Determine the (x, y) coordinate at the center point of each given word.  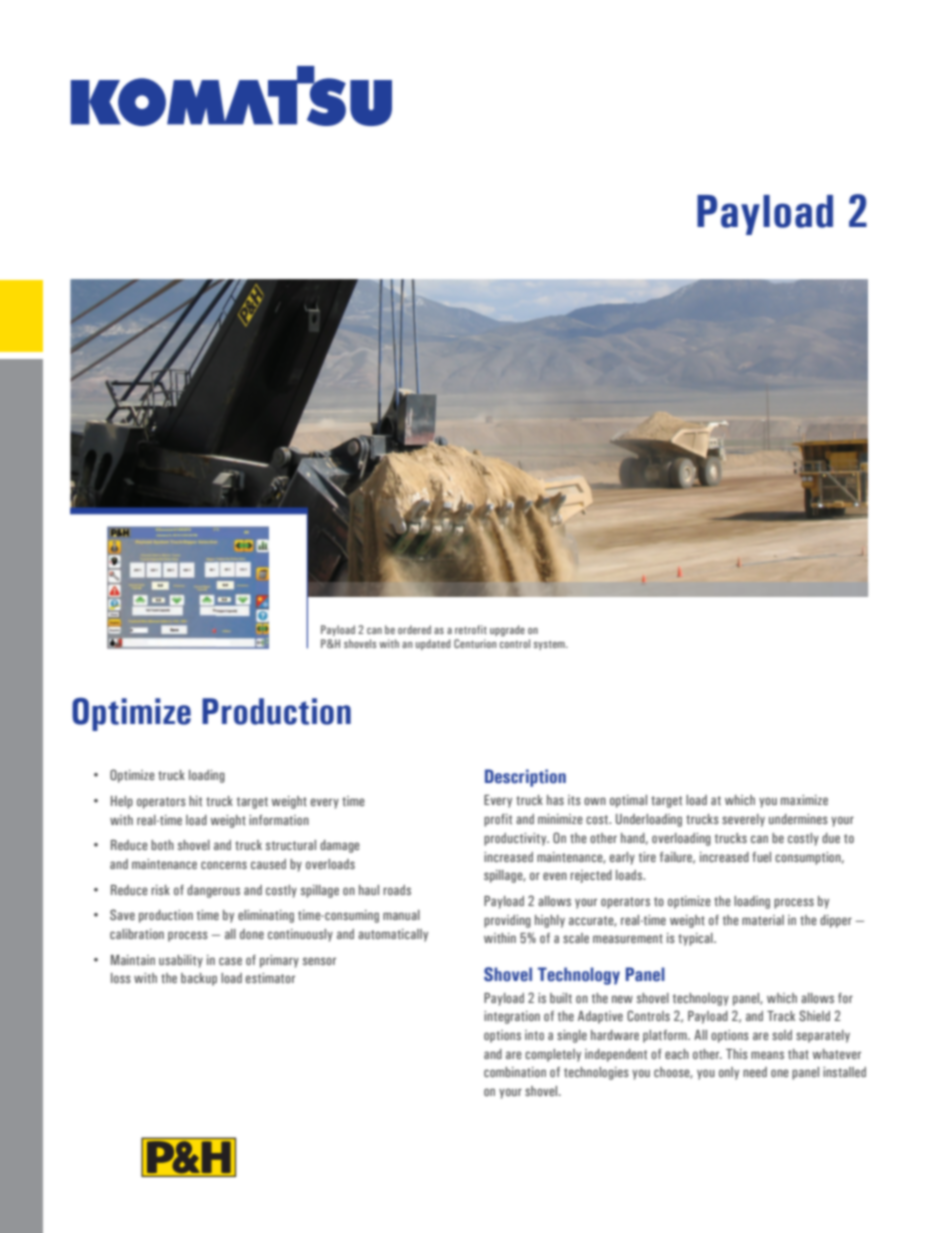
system (550, 645)
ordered (414, 629)
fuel (761, 857)
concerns (224, 865)
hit (195, 801)
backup (199, 979)
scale (576, 938)
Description (525, 778)
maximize (804, 800)
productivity (516, 839)
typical (696, 939)
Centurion (475, 643)
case (230, 961)
